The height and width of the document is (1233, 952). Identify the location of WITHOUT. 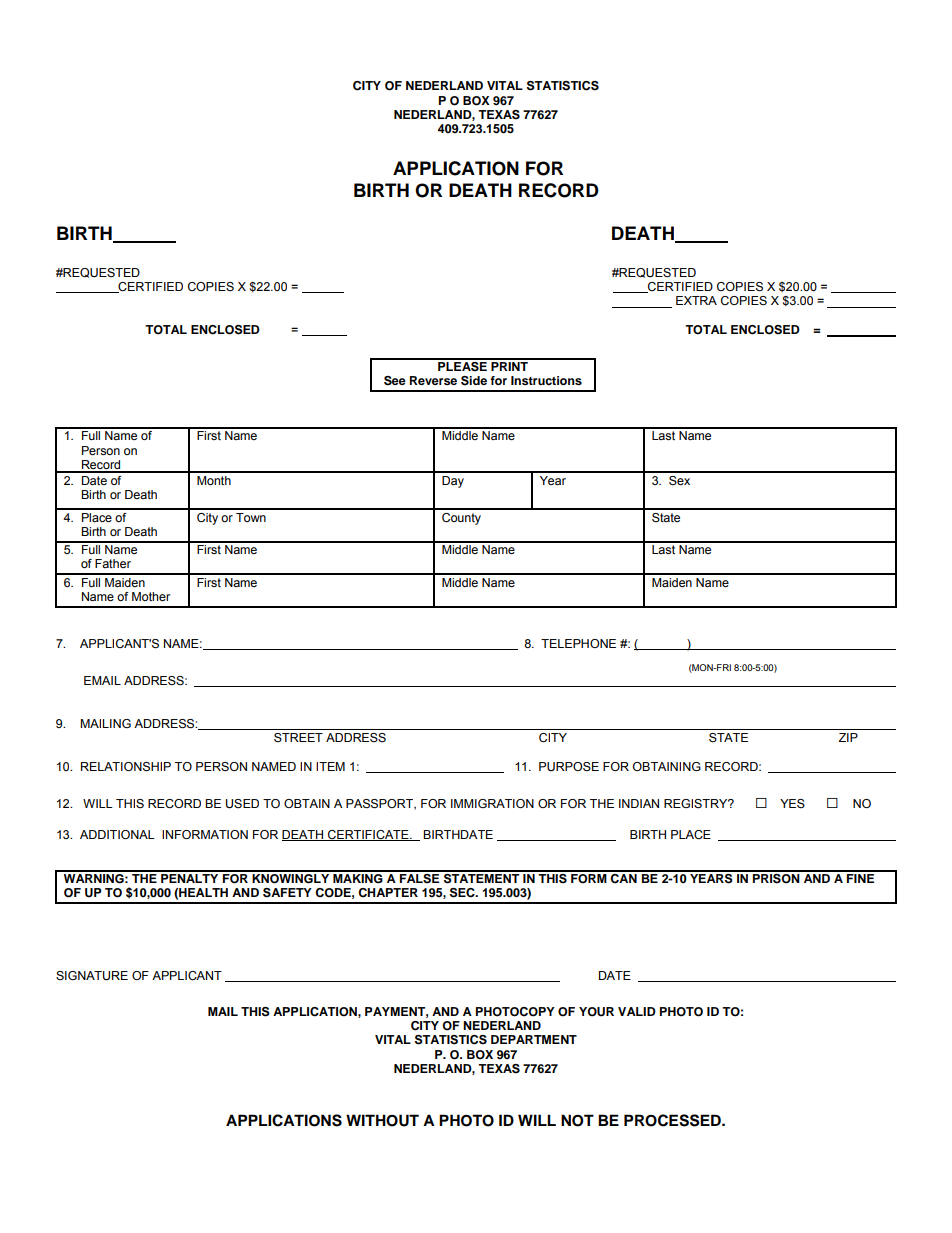
(382, 1120).
